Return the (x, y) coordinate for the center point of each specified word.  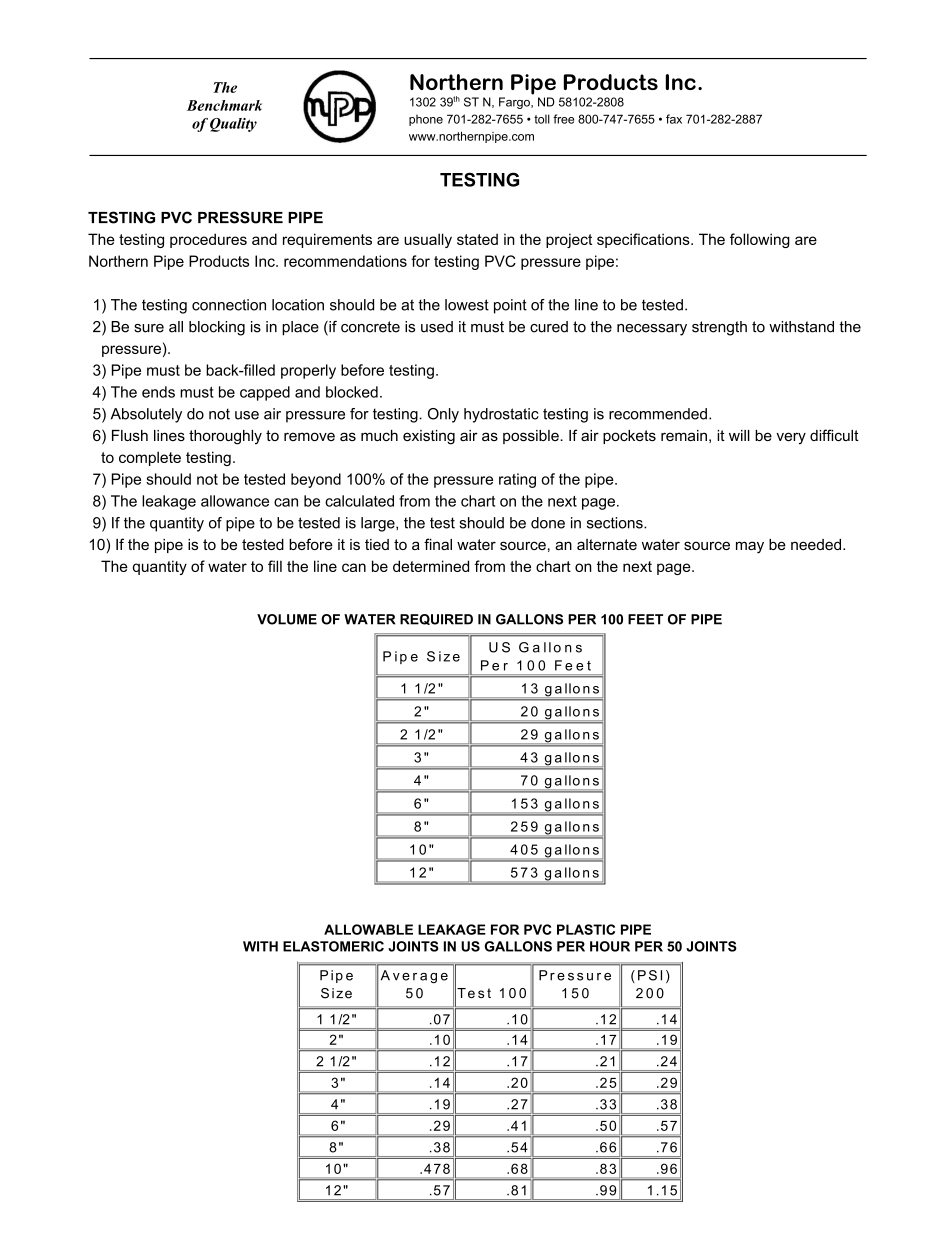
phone (426, 120)
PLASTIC (586, 929)
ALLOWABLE (368, 929)
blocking (217, 328)
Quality (233, 125)
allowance (235, 501)
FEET (645, 619)
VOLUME (287, 619)
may (750, 547)
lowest (467, 305)
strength (719, 328)
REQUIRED (436, 619)
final (438, 544)
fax (674, 119)
